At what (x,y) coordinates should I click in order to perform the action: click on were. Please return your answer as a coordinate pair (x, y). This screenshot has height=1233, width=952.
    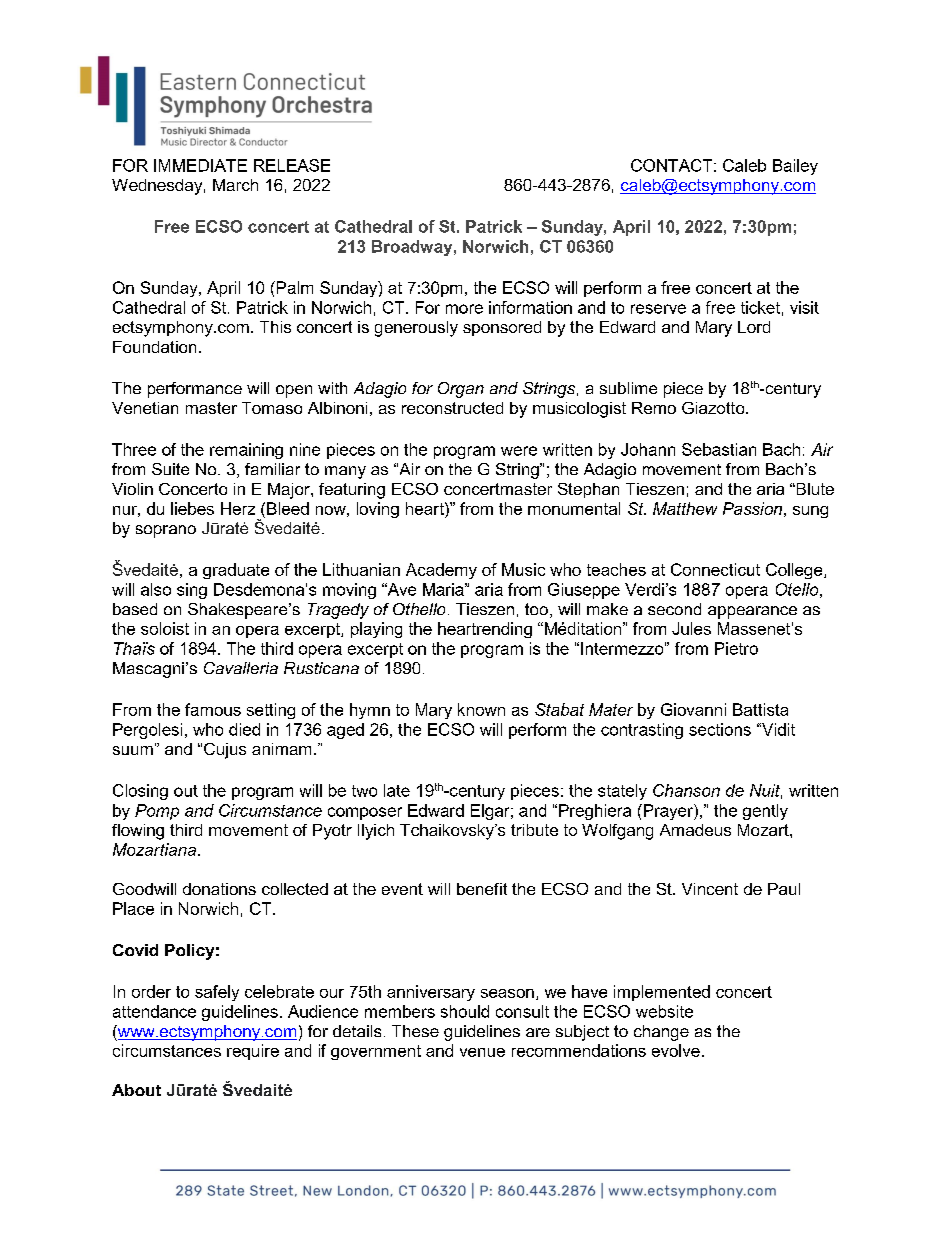
    Looking at the image, I should click on (519, 451).
